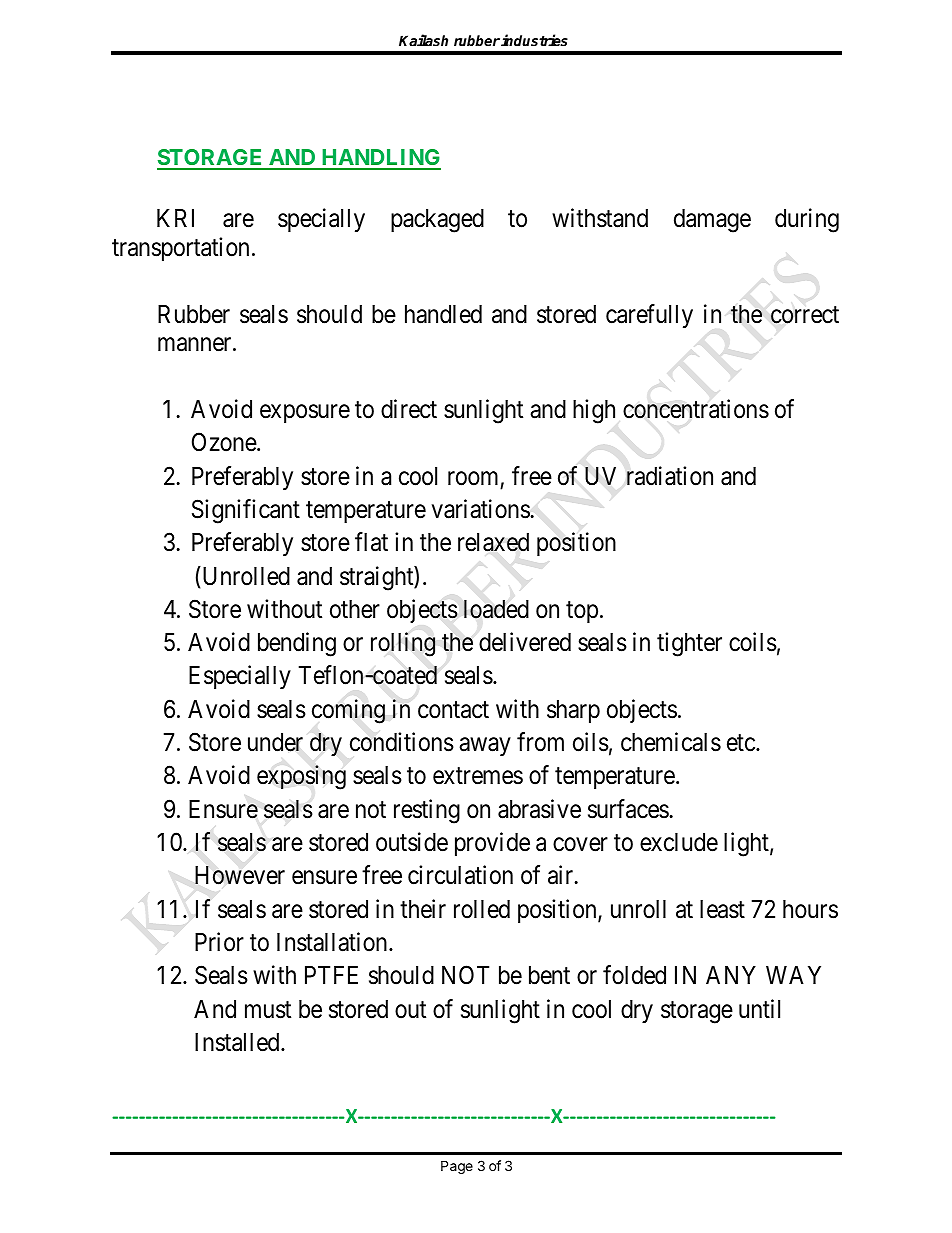  Describe the element at coordinates (712, 221) in the image. I see `damage` at that location.
